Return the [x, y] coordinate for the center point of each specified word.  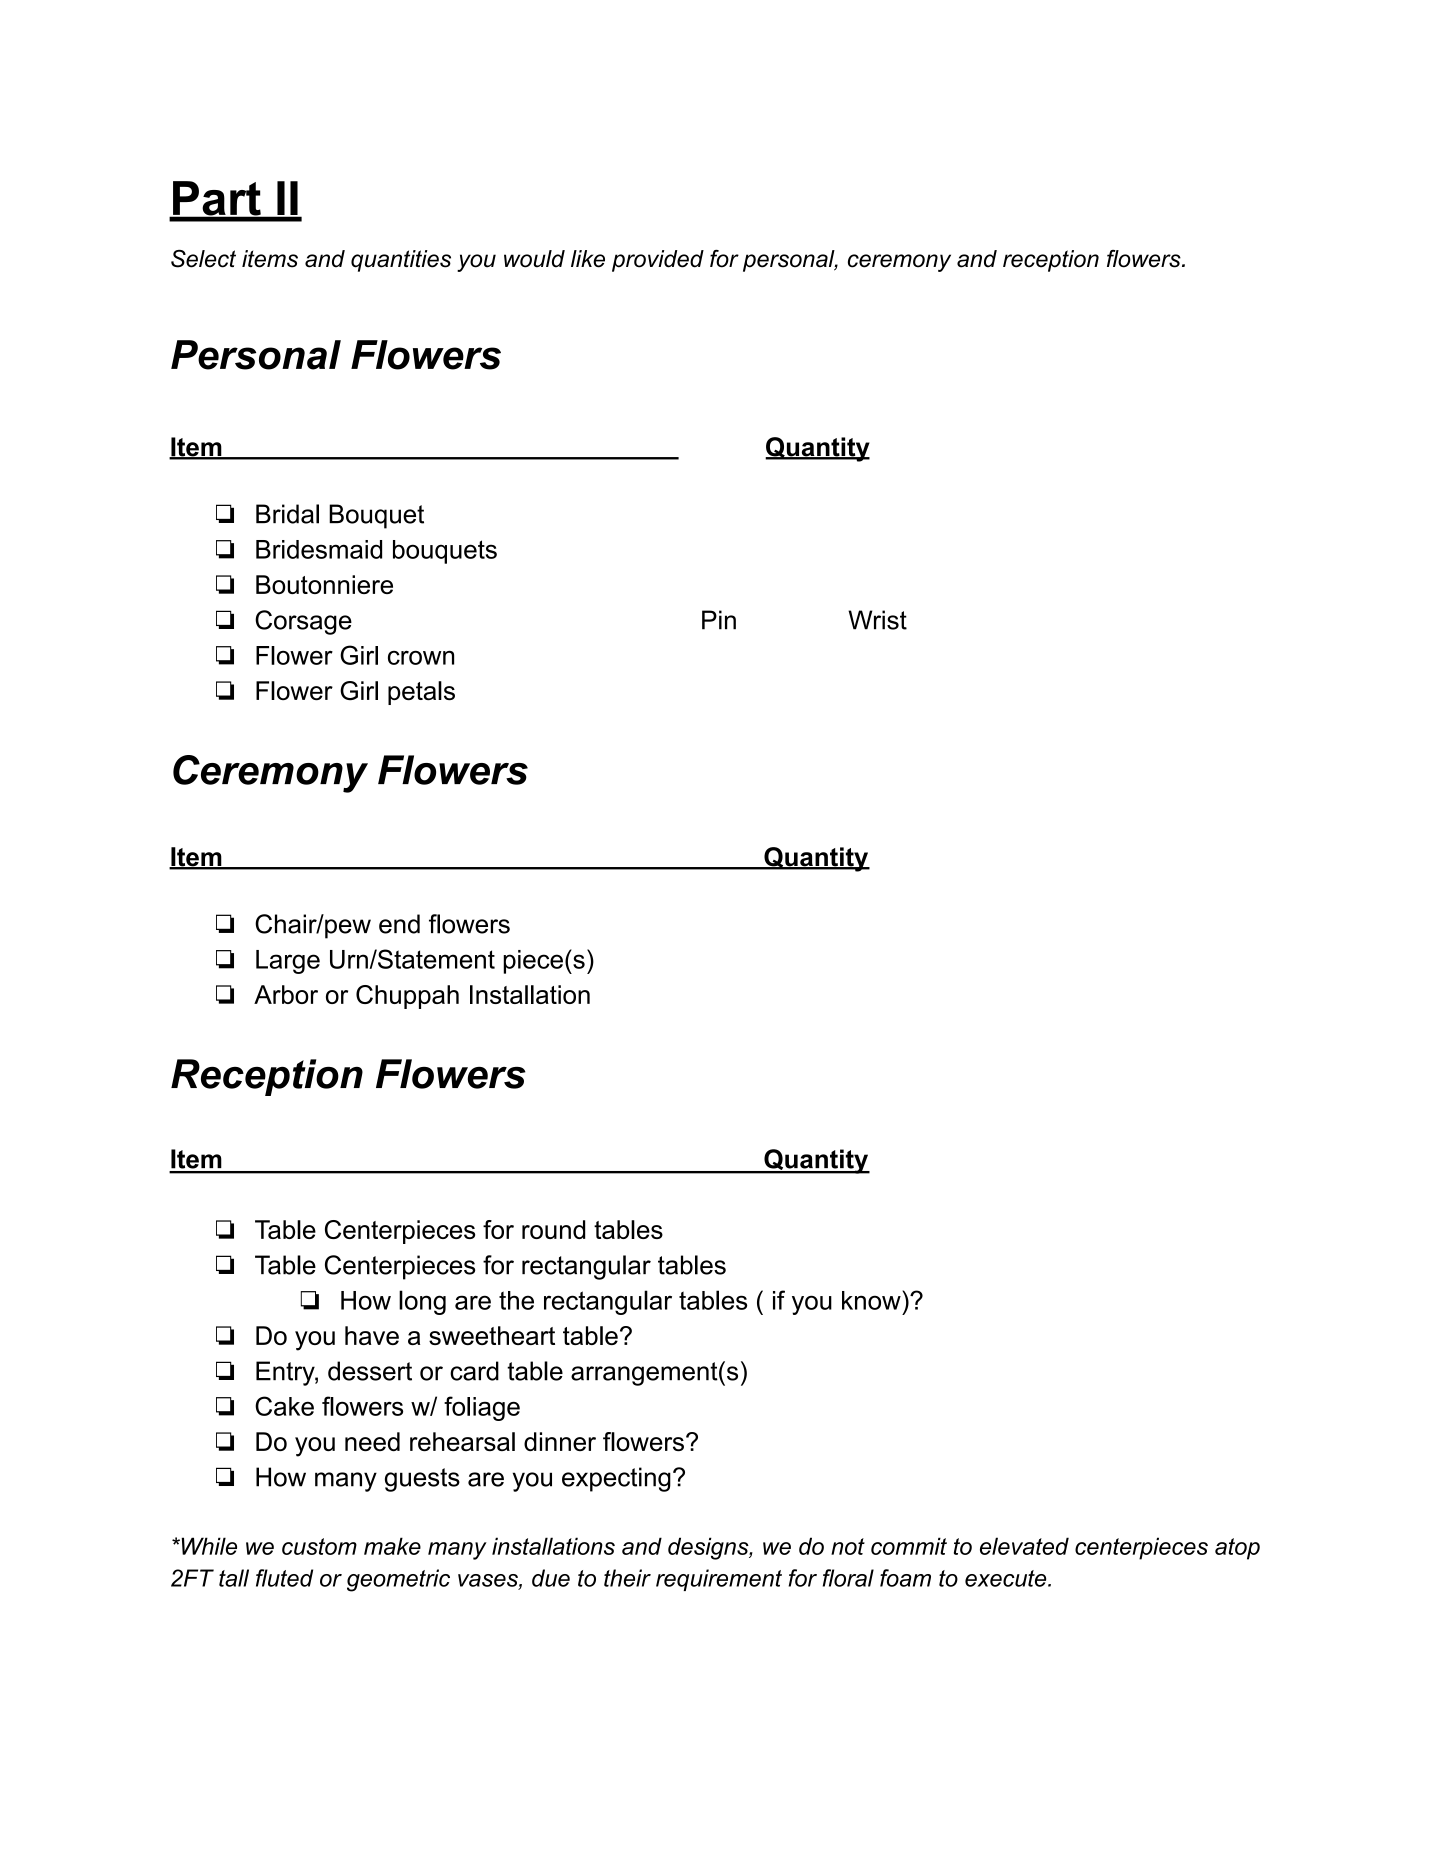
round [553, 1229]
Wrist [877, 620]
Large [288, 962]
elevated [1024, 1546]
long [422, 1302]
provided [658, 261]
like [588, 259]
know [872, 1300]
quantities [401, 261]
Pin [719, 620]
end [399, 924]
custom [319, 1546]
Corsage [303, 622]
